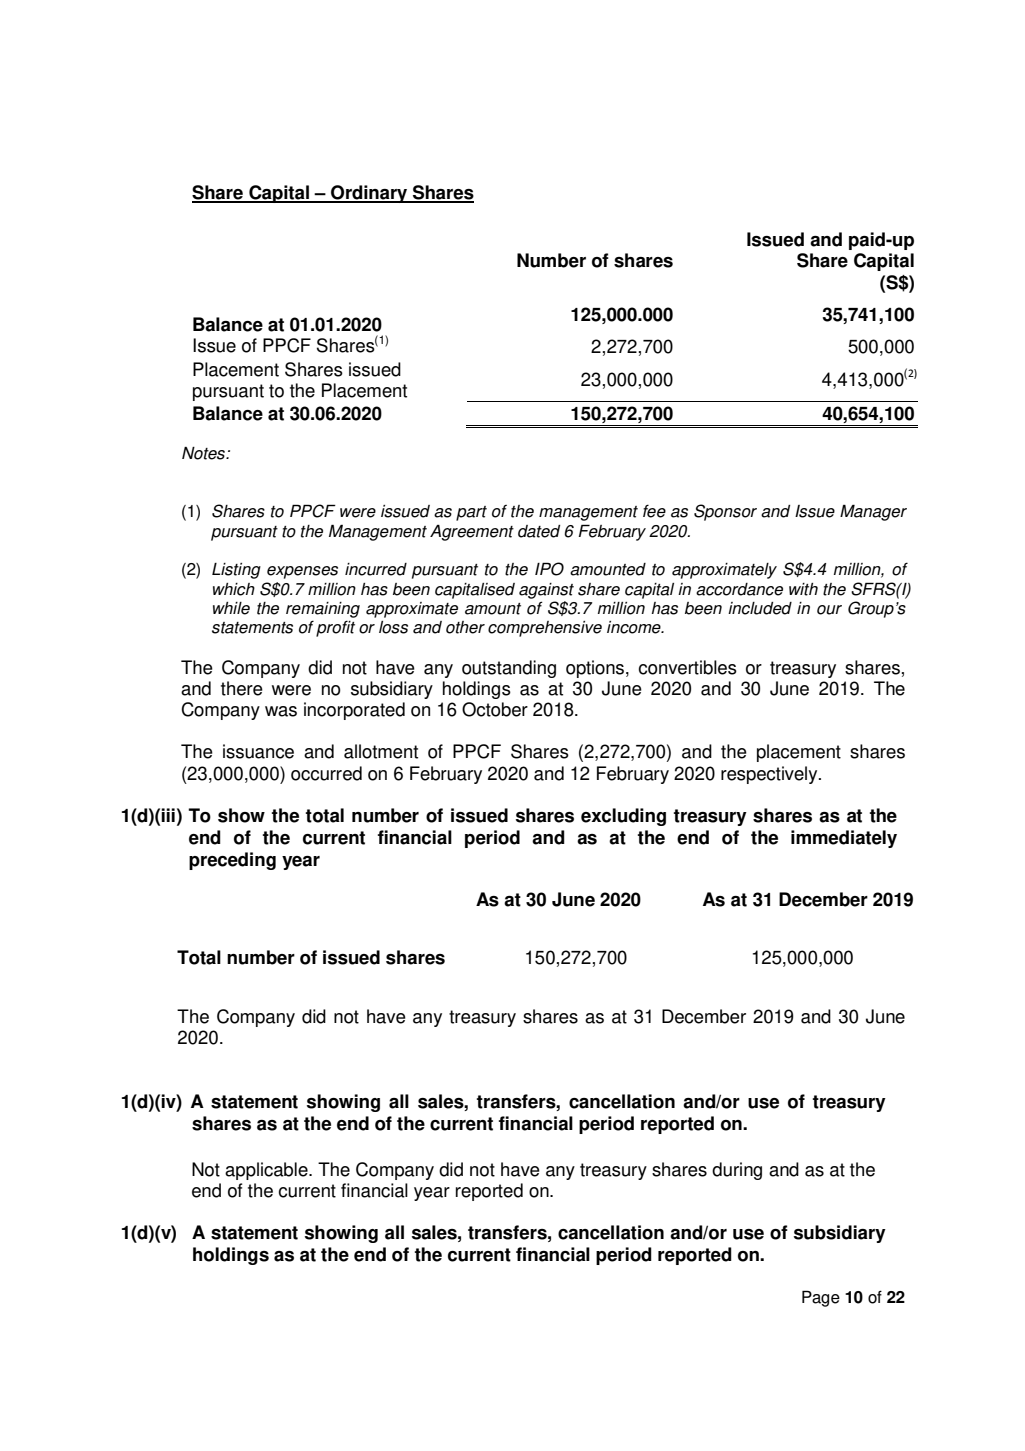 The width and height of the screenshot is (1025, 1451). I want to click on October, so click(495, 709).
